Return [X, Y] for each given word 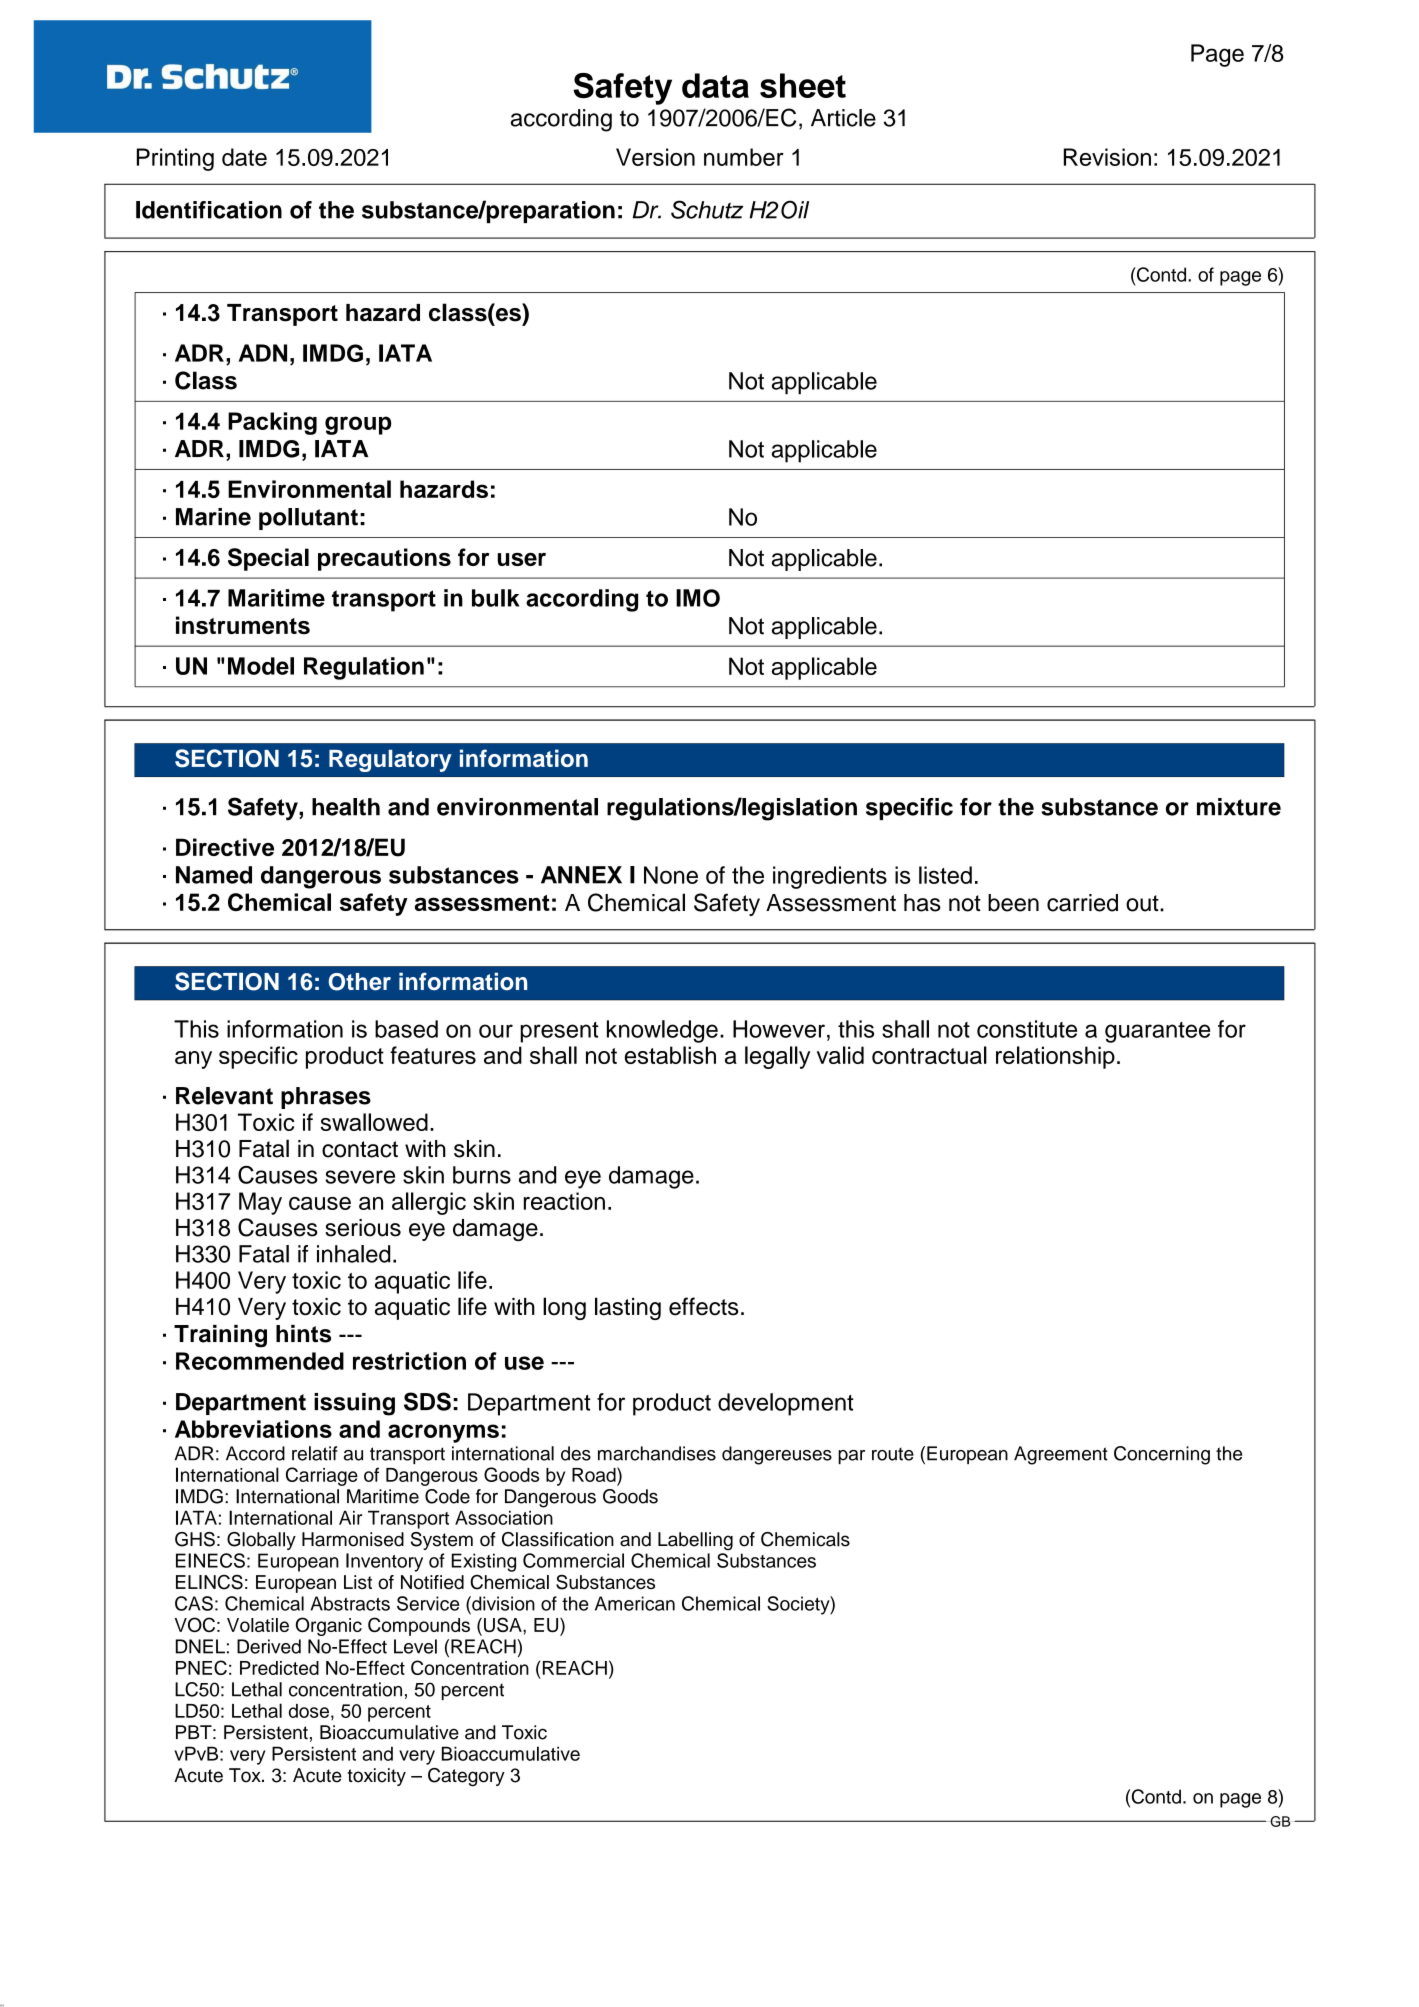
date [244, 157]
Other [359, 982]
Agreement [1061, 1455]
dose [309, 1711]
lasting [628, 1308]
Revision [1107, 157]
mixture [1239, 807]
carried [1082, 903]
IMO [698, 598]
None [671, 875]
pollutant [308, 519]
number [744, 157]
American [635, 1603]
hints [303, 1334]
